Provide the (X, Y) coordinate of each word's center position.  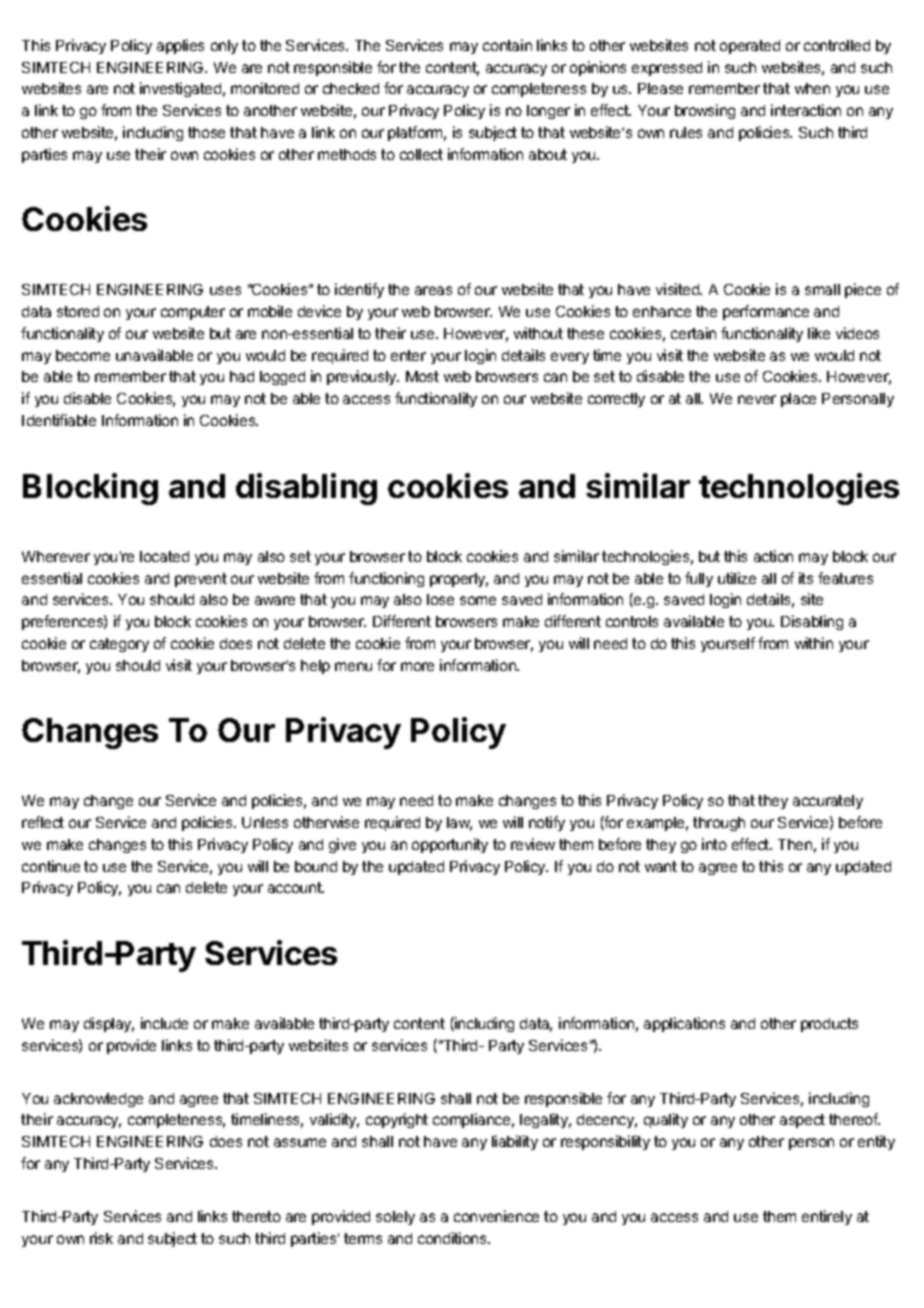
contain (507, 45)
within (814, 643)
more (417, 666)
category (119, 645)
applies (180, 46)
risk (101, 1238)
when (812, 88)
